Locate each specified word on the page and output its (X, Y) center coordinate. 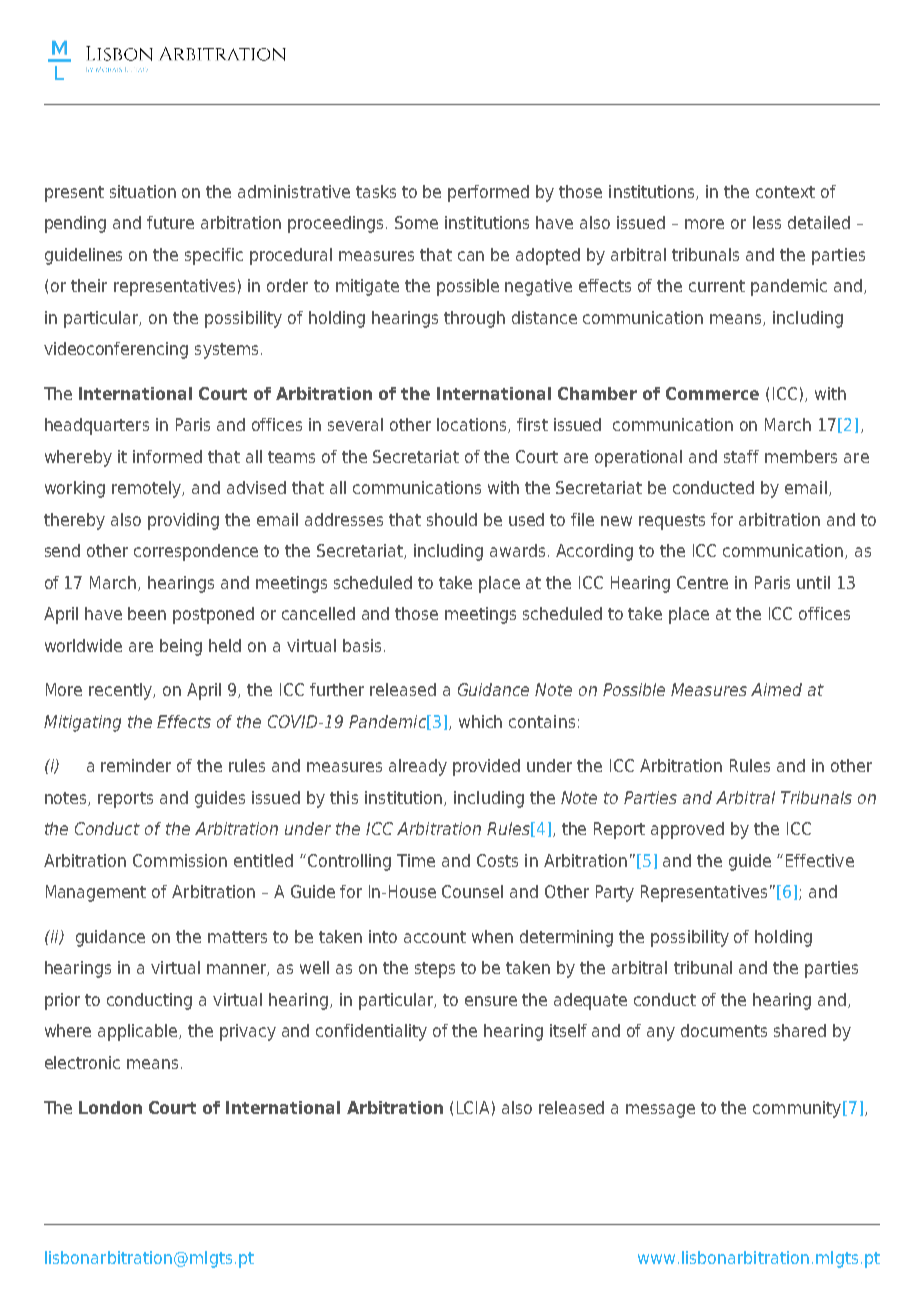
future (170, 222)
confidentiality (371, 1032)
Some (416, 222)
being (181, 647)
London (110, 1107)
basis (362, 645)
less (767, 222)
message (660, 1111)
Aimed (776, 689)
